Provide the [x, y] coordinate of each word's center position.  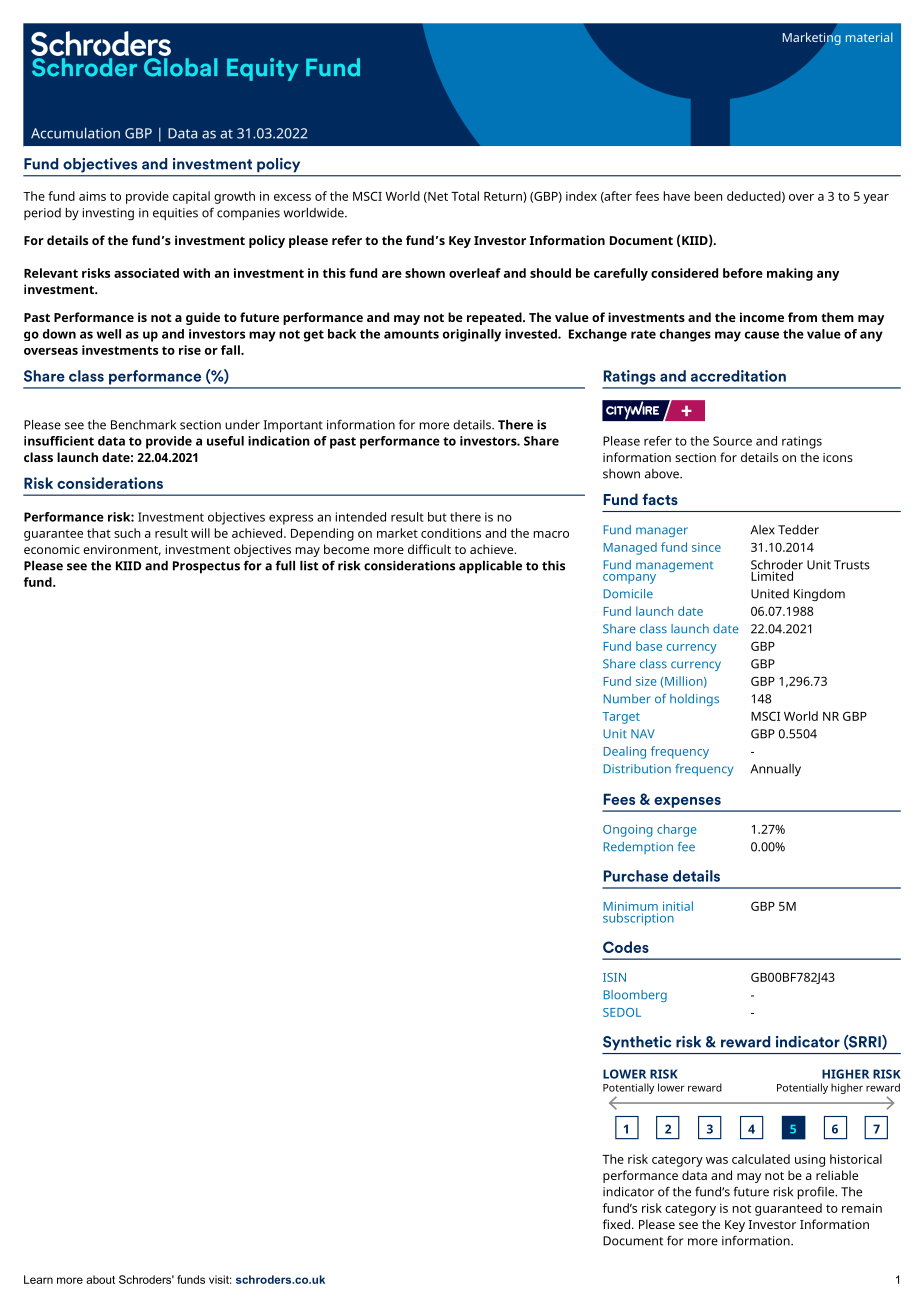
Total [465, 196]
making [790, 274]
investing [108, 214]
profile [817, 1193]
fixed [616, 1224]
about [100, 1279]
